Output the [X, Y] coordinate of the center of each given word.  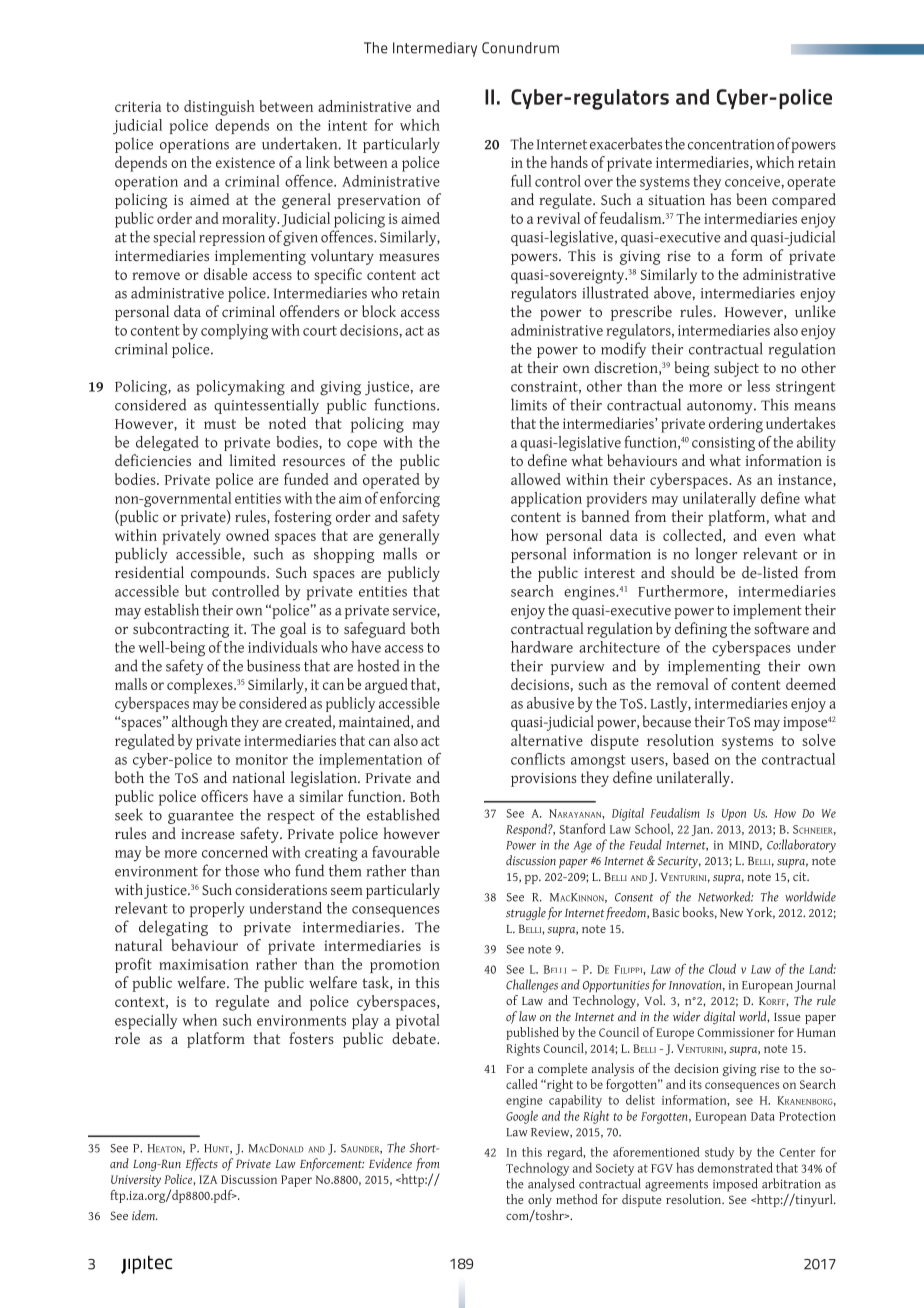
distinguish [219, 108]
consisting [723, 444]
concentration [731, 144]
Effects [202, 1164]
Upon [734, 815]
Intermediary [435, 49]
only [540, 1200]
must [220, 424]
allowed [536, 479]
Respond [527, 830]
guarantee [201, 817]
